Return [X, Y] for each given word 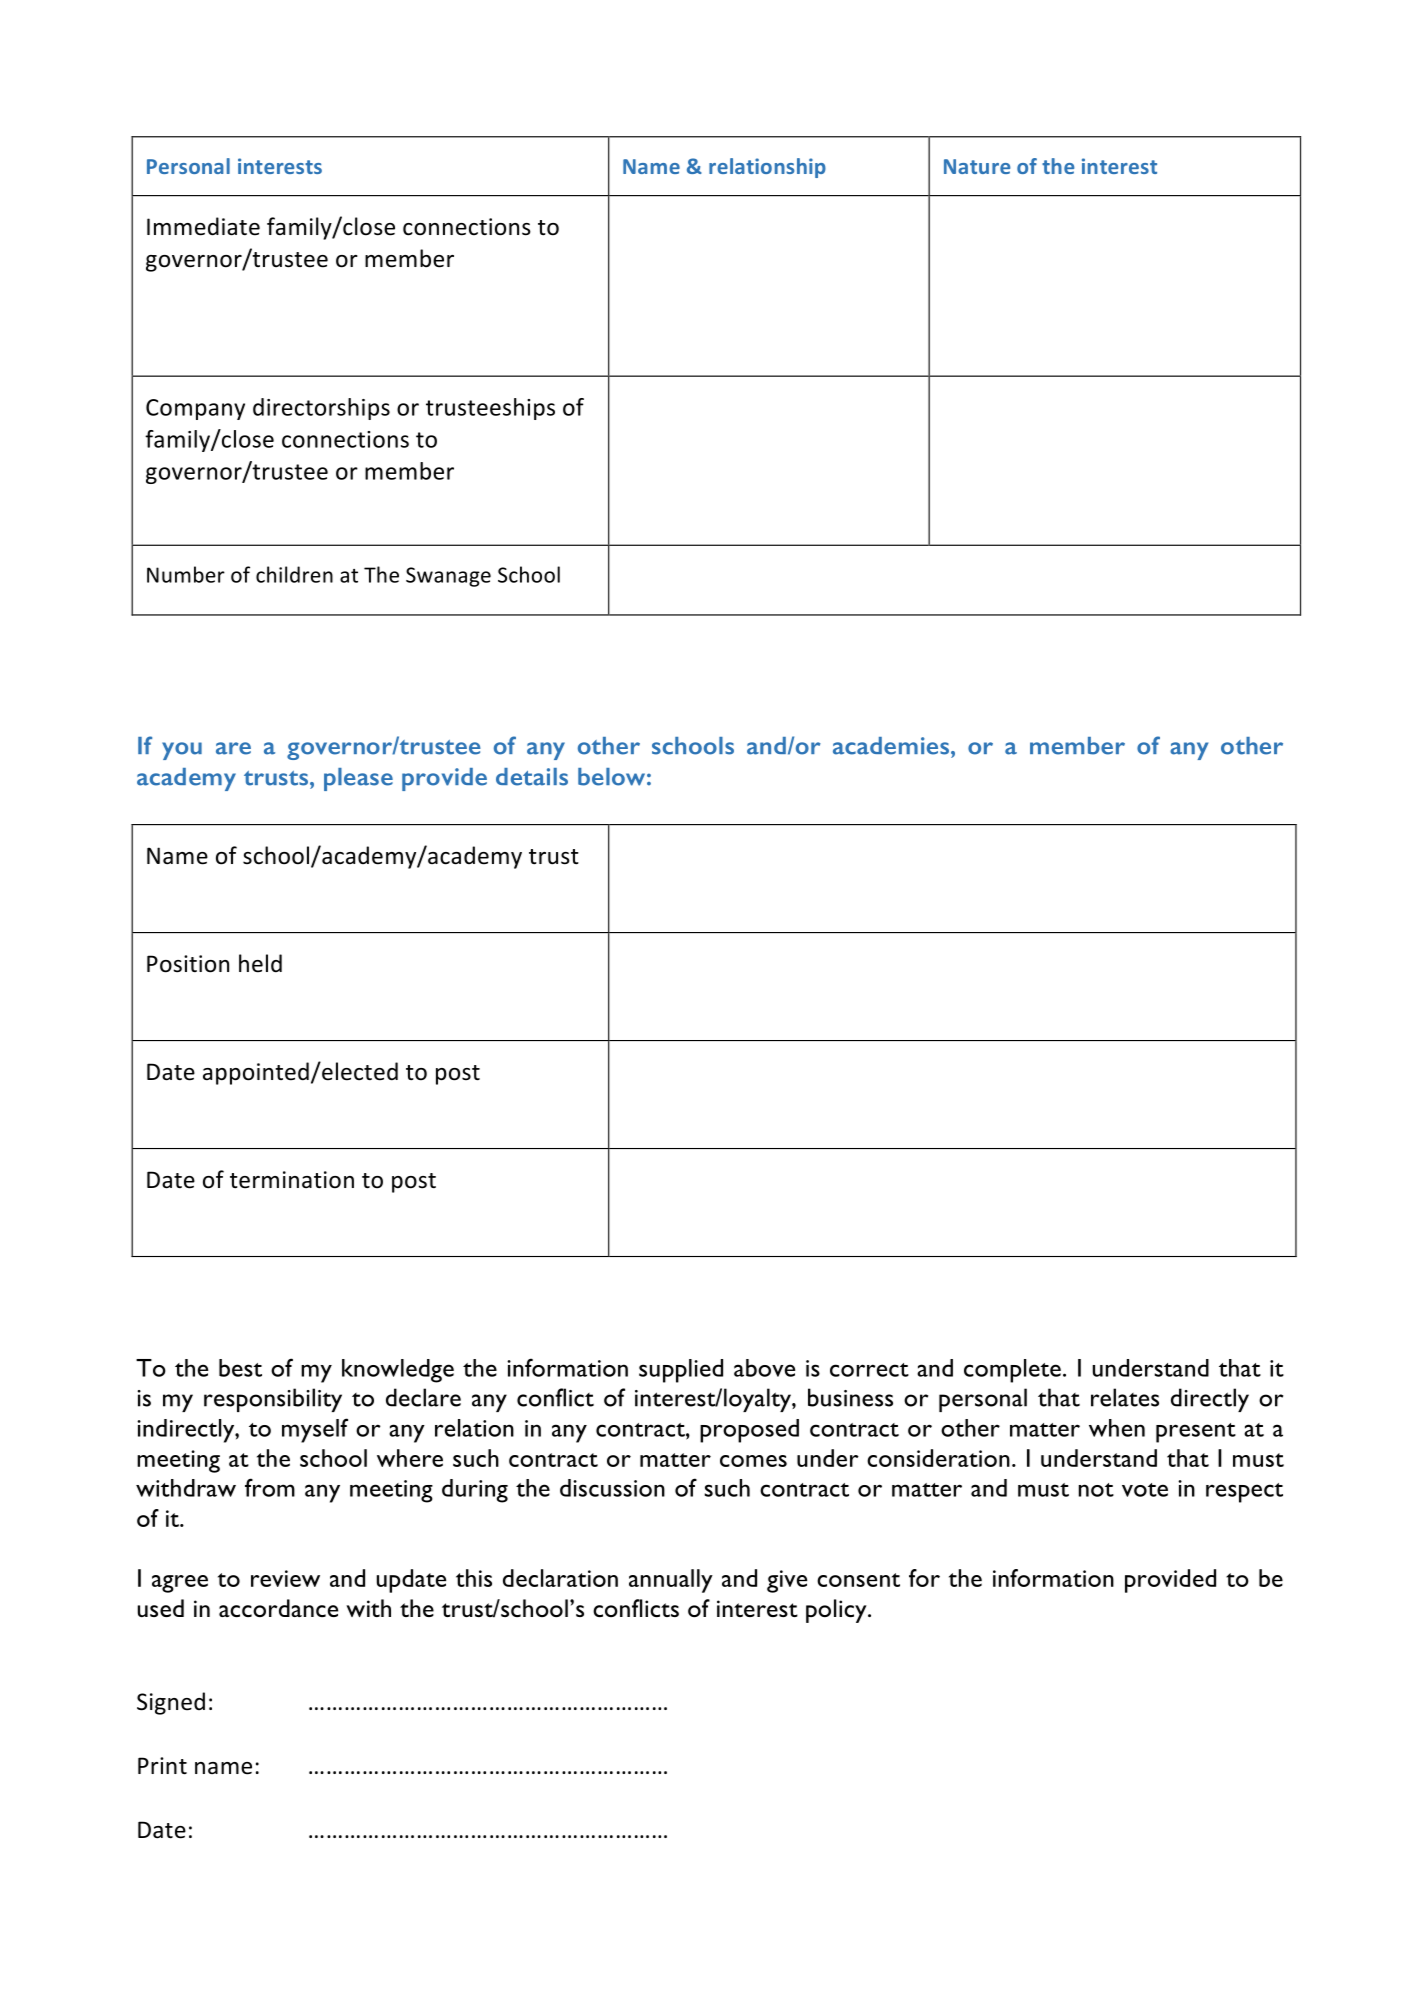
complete [1012, 1371]
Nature [977, 166]
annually [671, 1581]
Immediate [203, 226]
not [1096, 1490]
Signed [171, 1703]
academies [891, 746]
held [260, 963]
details [532, 777]
